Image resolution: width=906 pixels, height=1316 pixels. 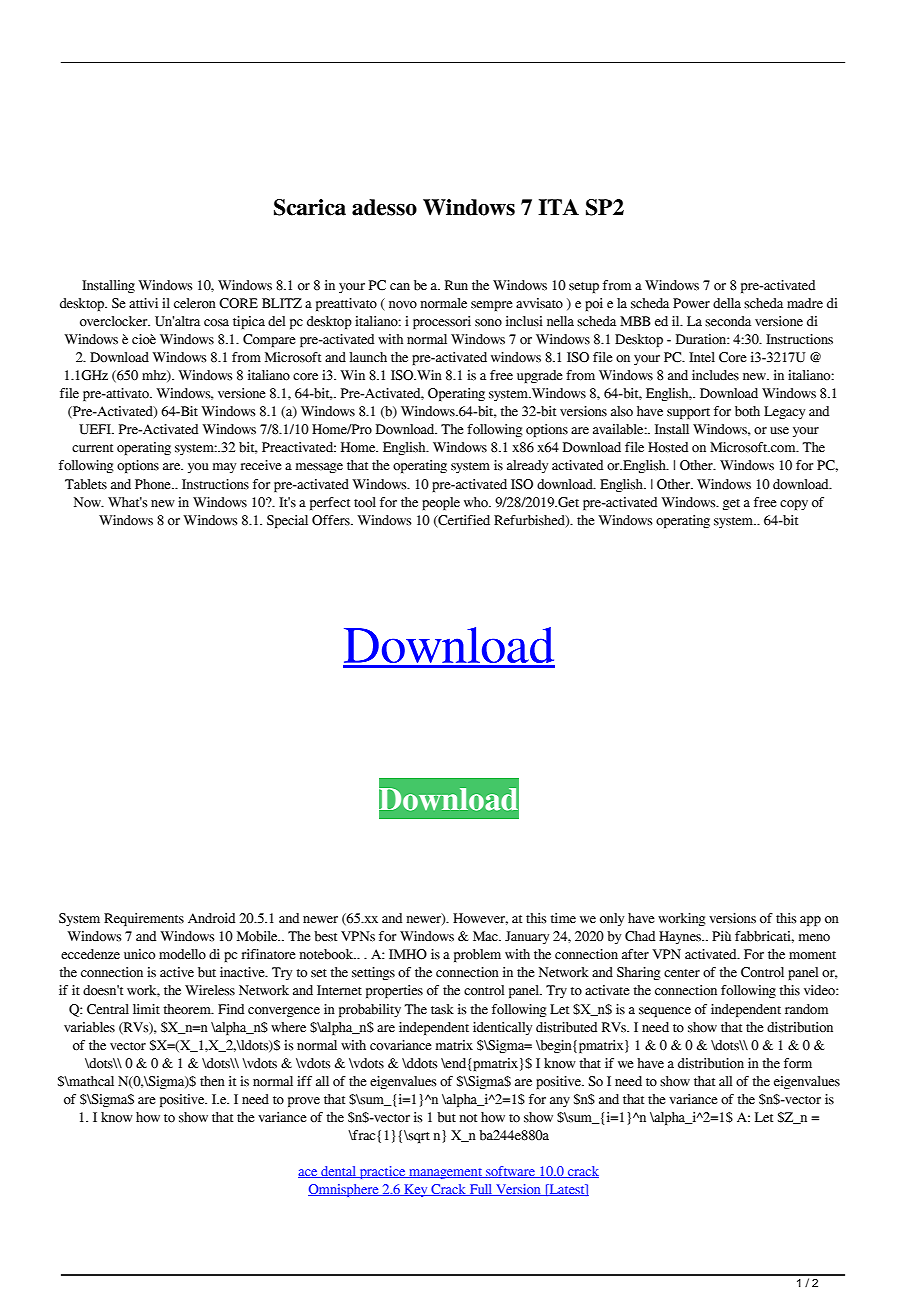 What do you see at coordinates (195, 303) in the screenshot?
I see `celeron` at bounding box center [195, 303].
